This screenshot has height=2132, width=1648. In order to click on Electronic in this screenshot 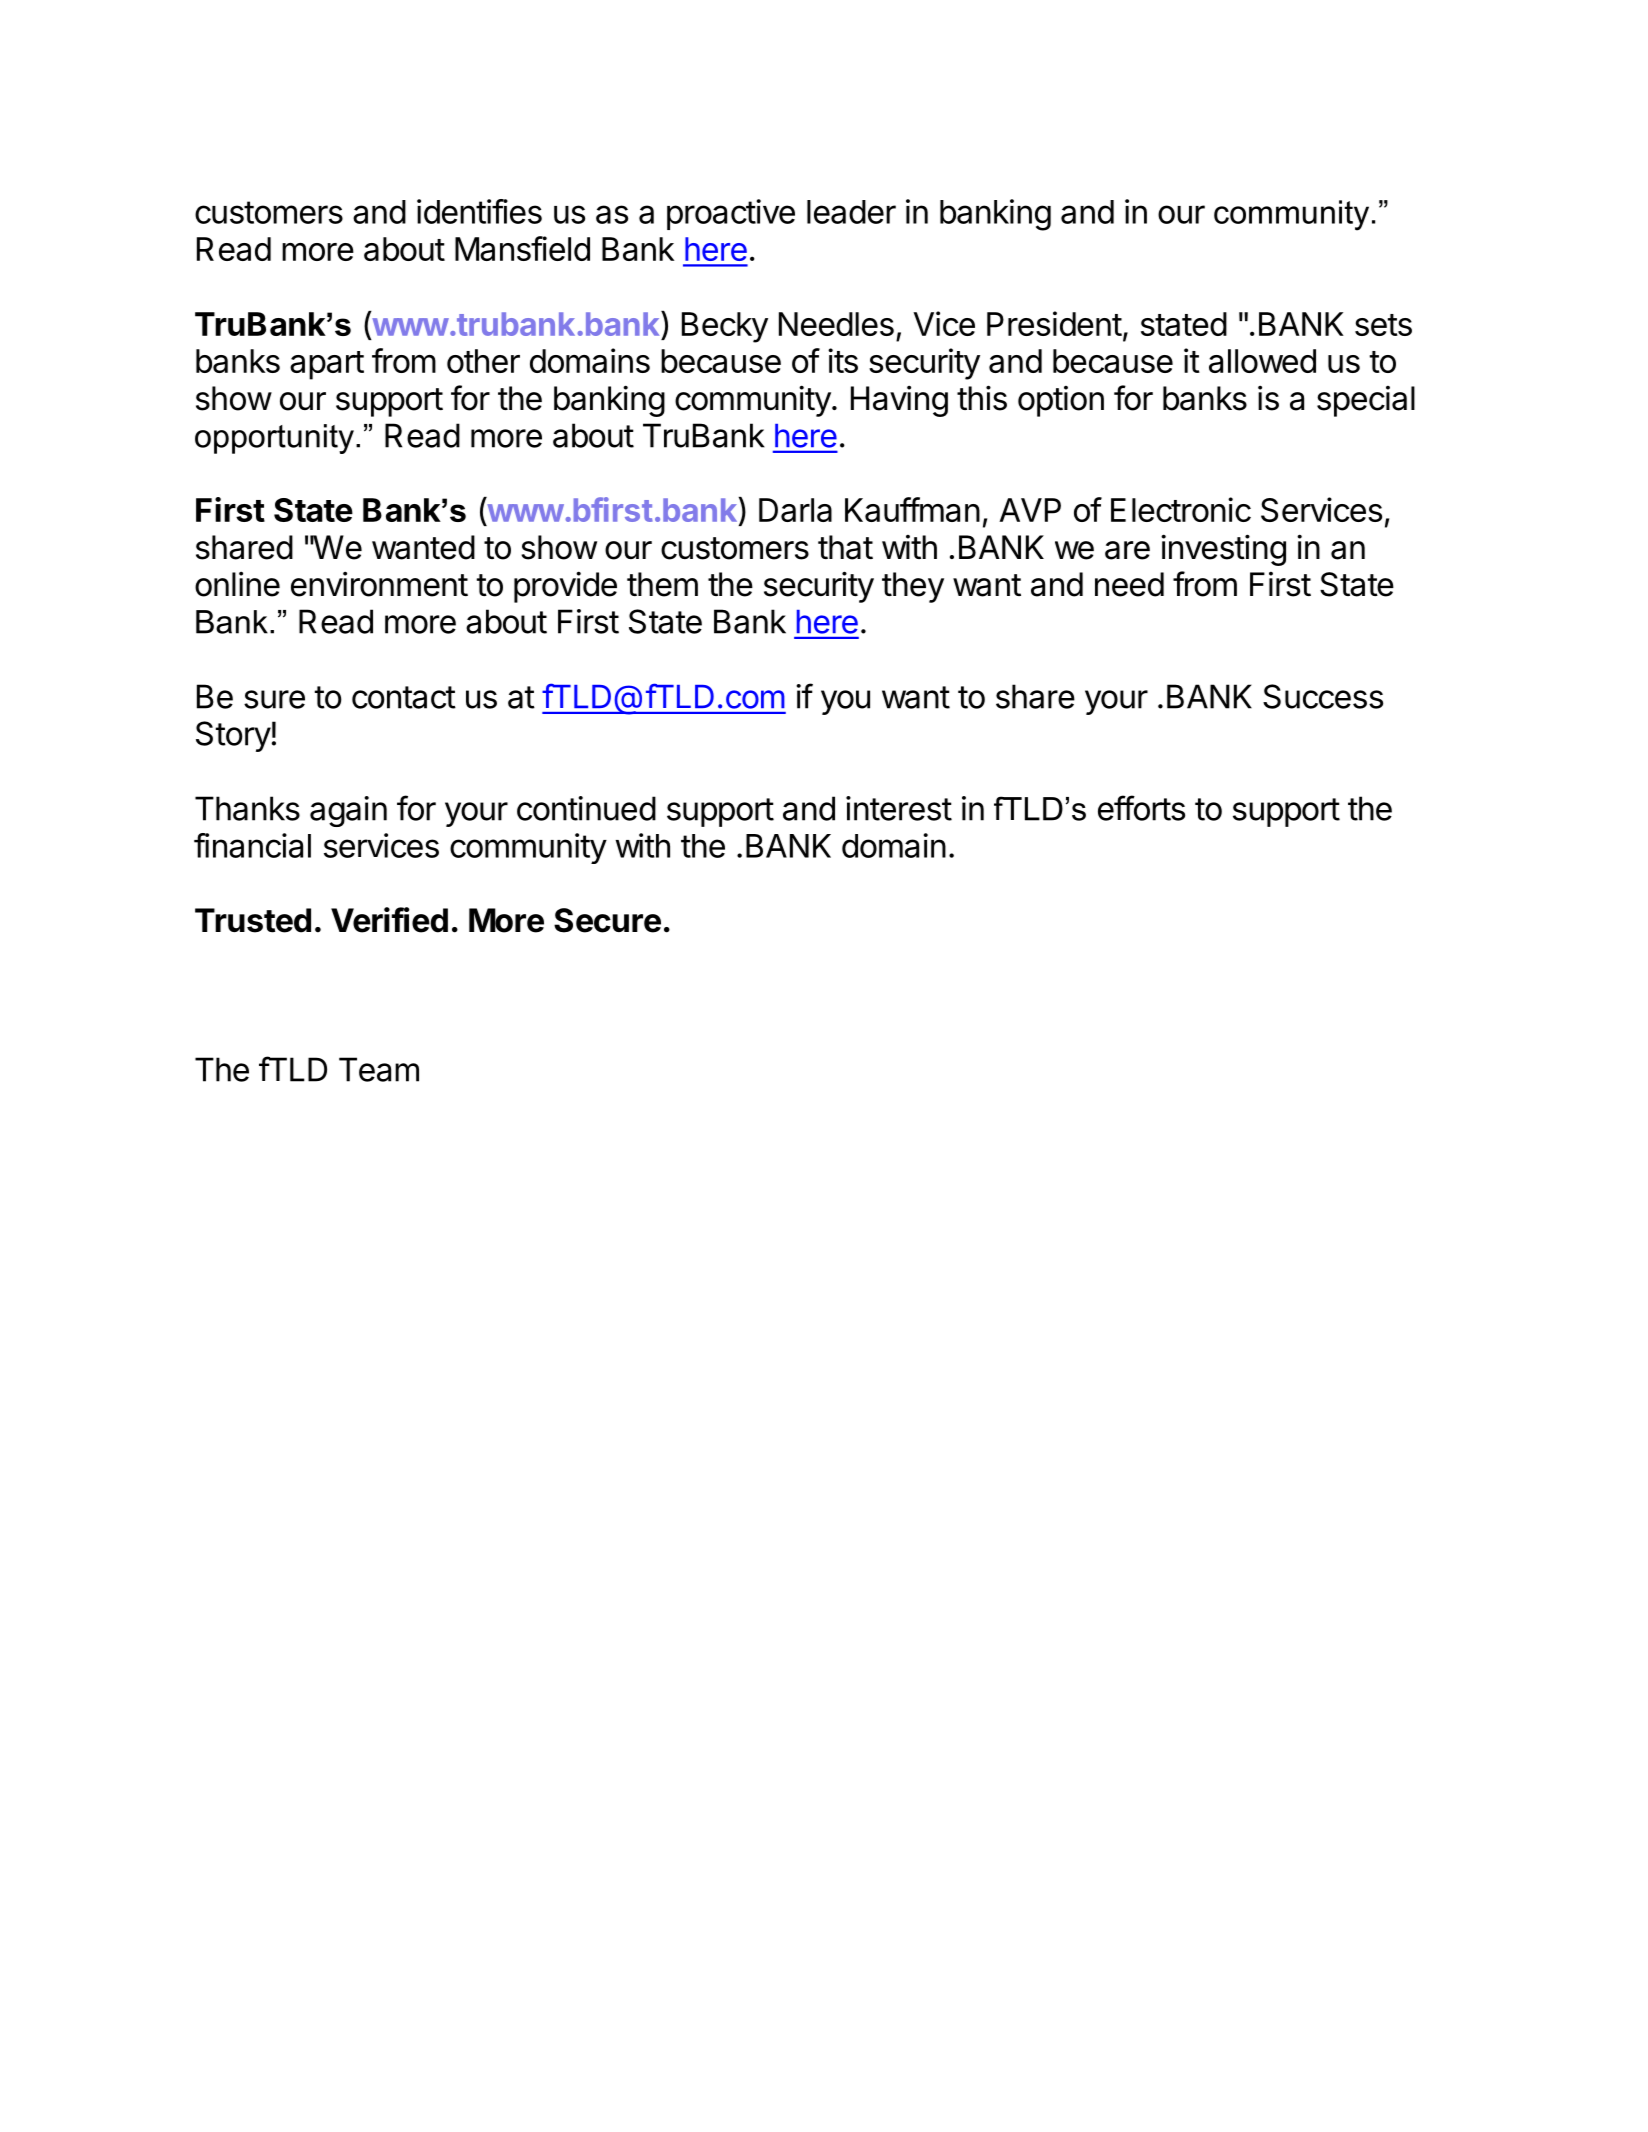, I will do `click(1181, 509)`.
